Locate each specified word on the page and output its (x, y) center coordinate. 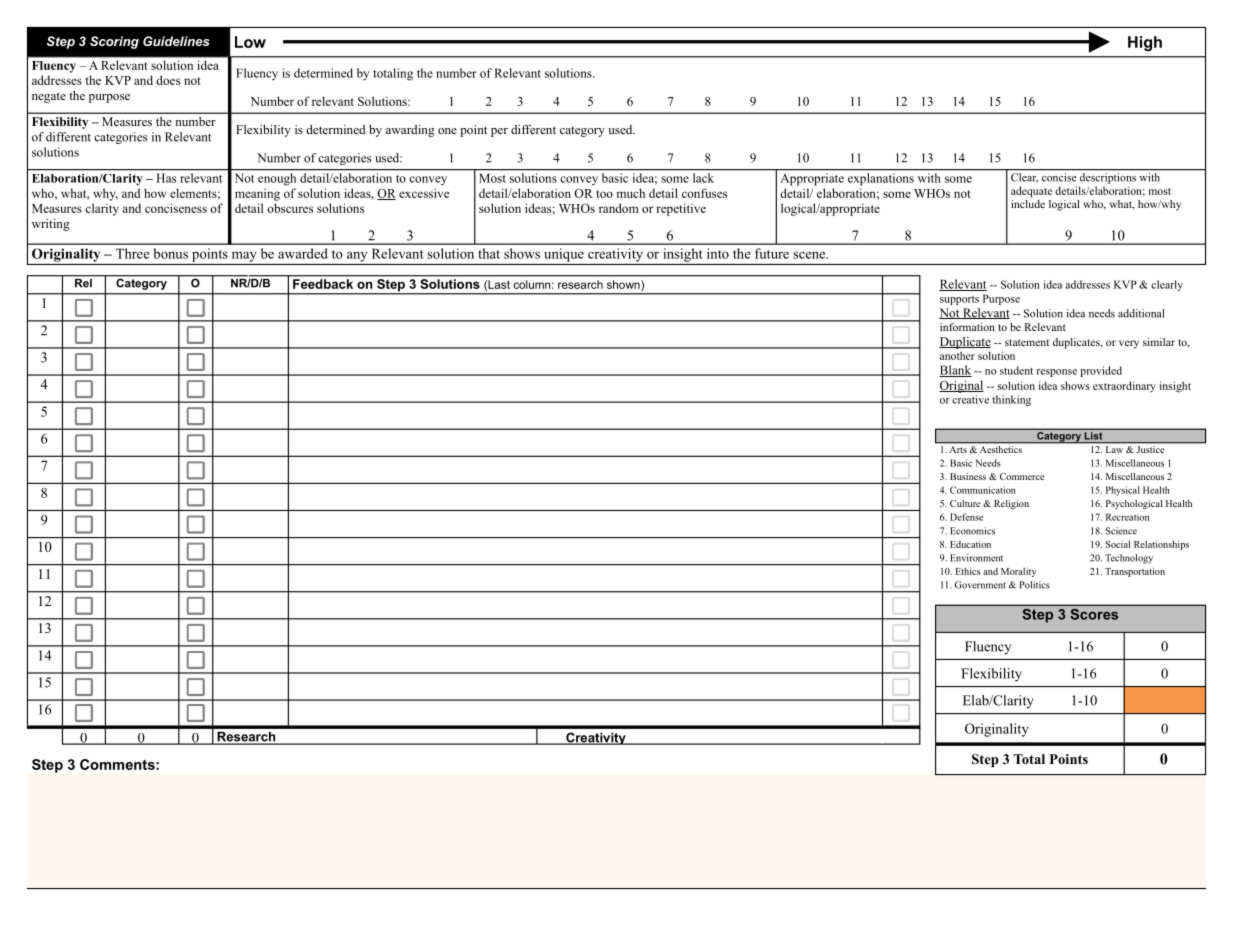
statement (1027, 342)
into (718, 253)
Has (166, 178)
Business (968, 476)
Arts (958, 448)
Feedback (323, 284)
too (604, 194)
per (499, 132)
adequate (1031, 192)
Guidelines (176, 41)
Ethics (968, 571)
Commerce (1022, 476)
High (1145, 43)
